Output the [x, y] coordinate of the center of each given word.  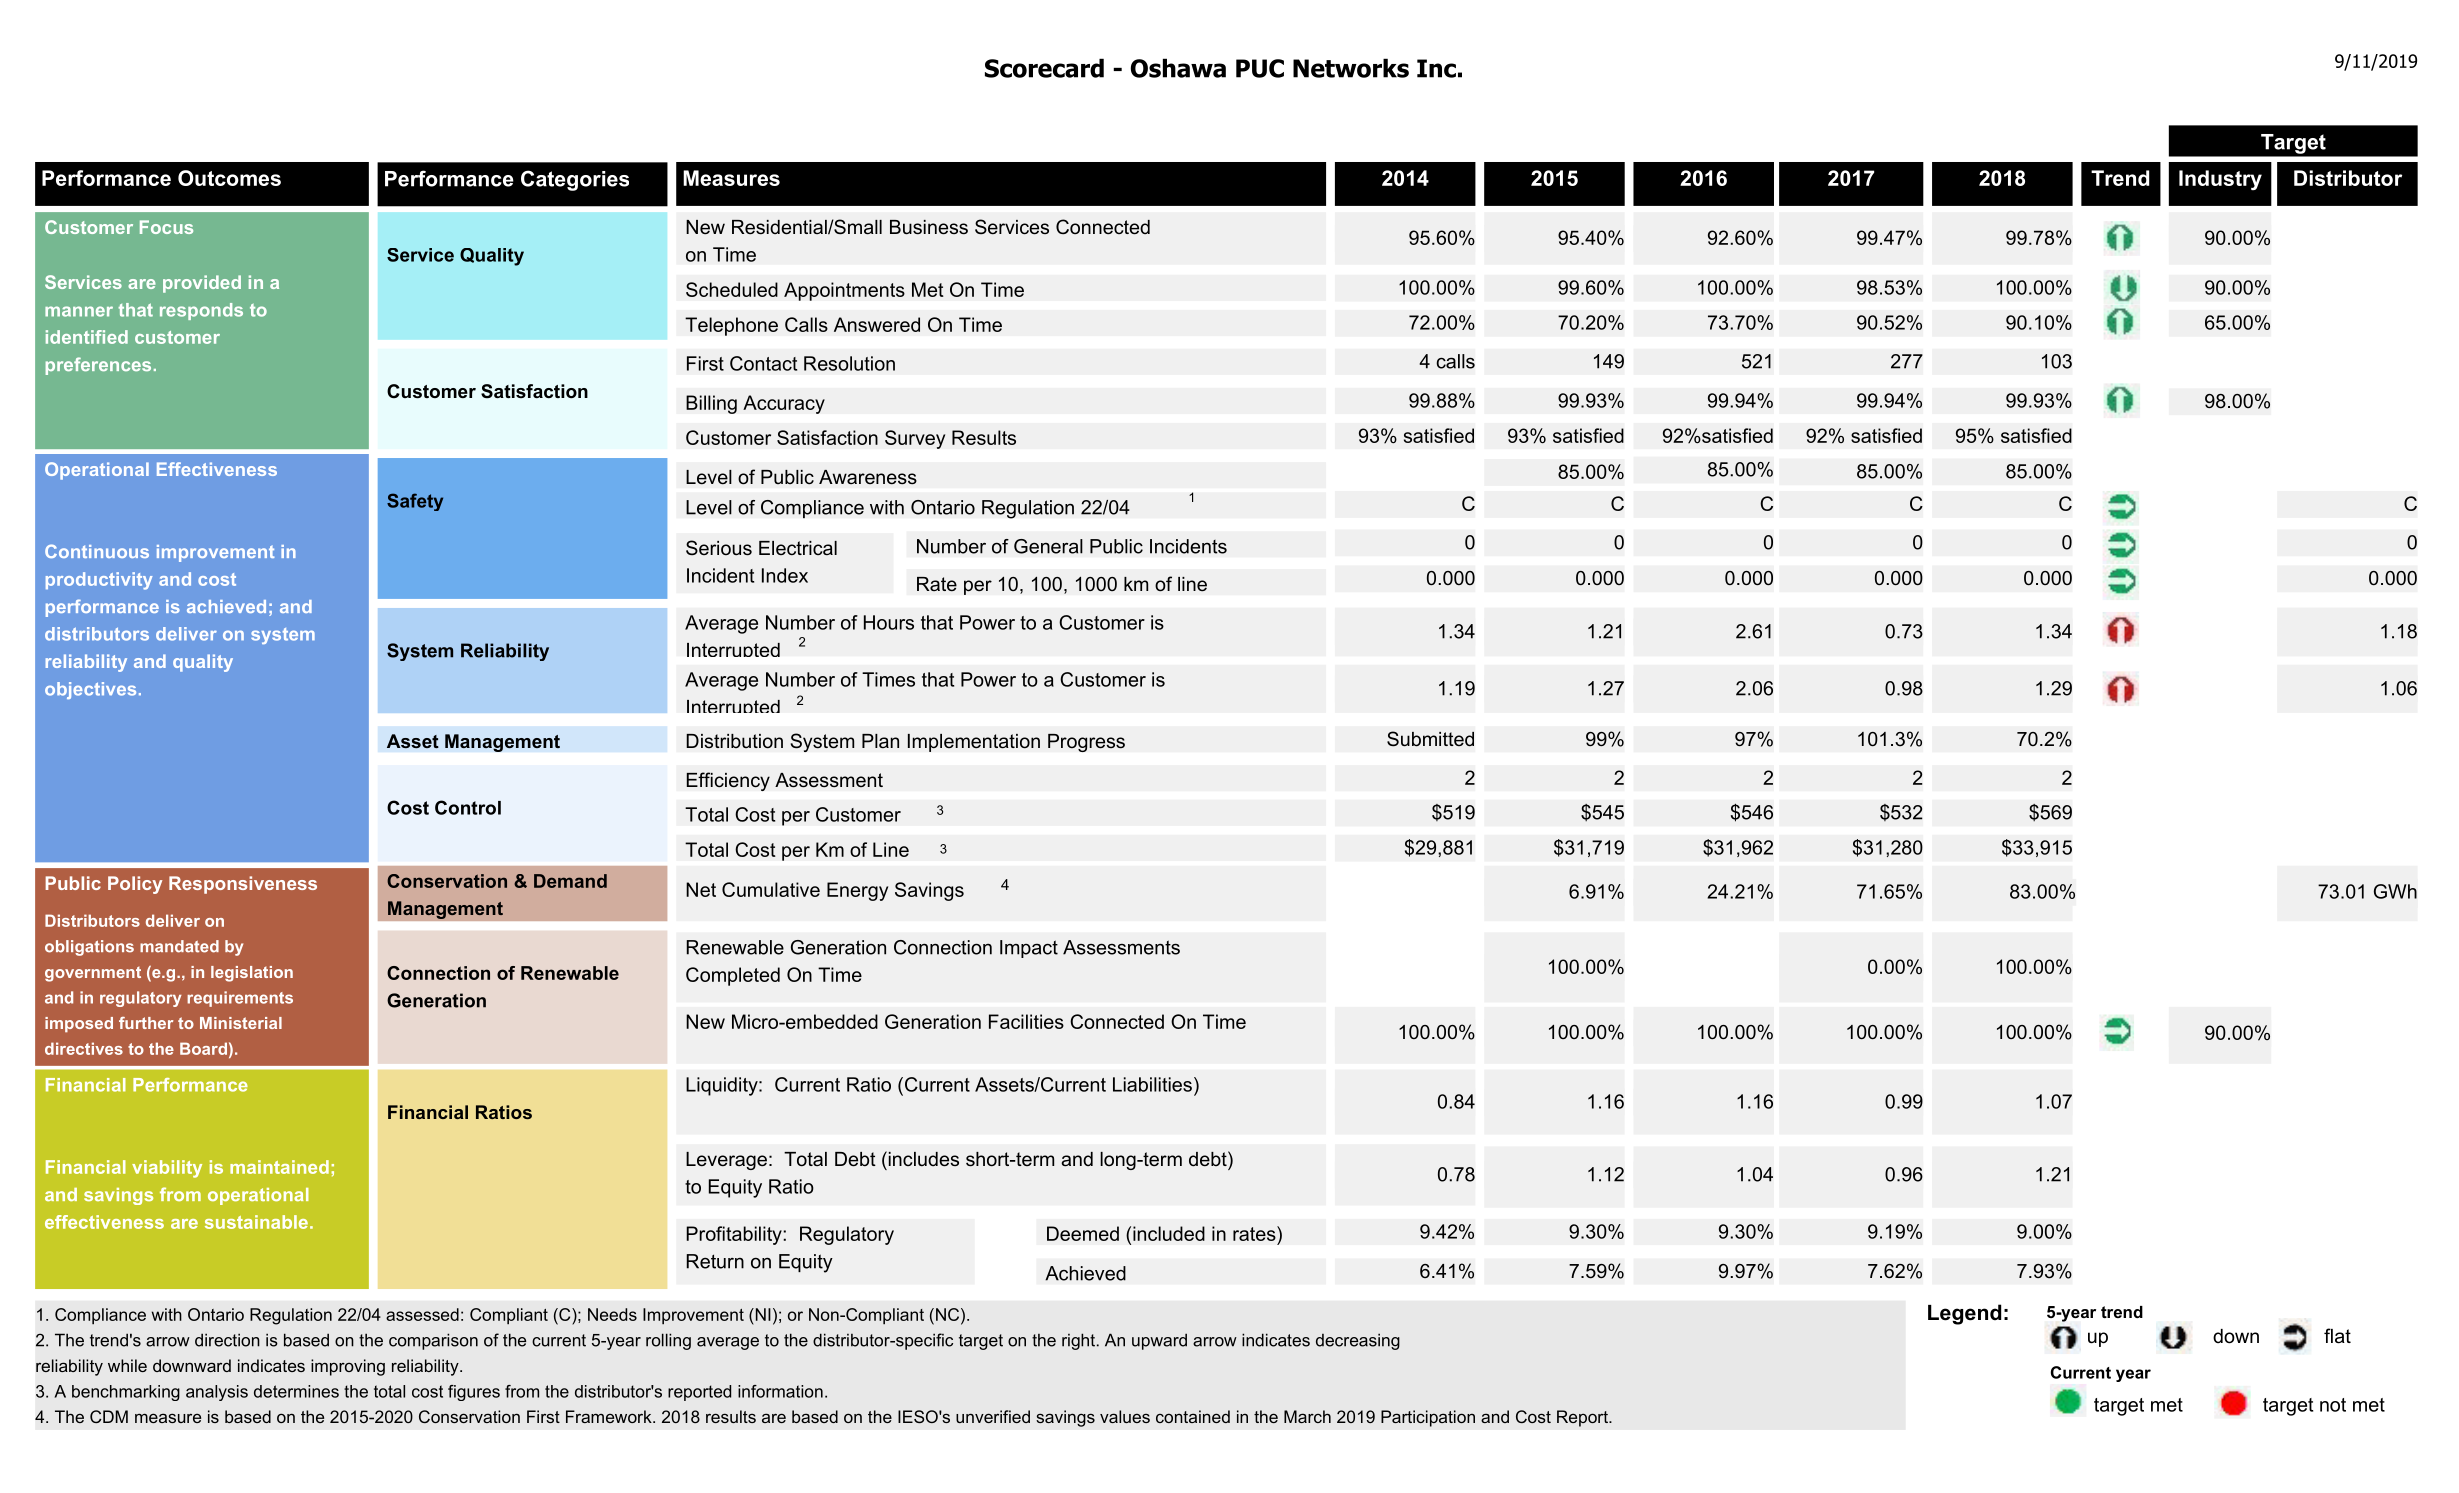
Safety [415, 502]
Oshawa [1178, 68]
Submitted [1430, 739]
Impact [1029, 949]
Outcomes [229, 178]
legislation [252, 974]
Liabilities [1152, 1084]
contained [1193, 1416]
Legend [1964, 1314]
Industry [2220, 180]
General [1048, 546]
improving [348, 1367]
